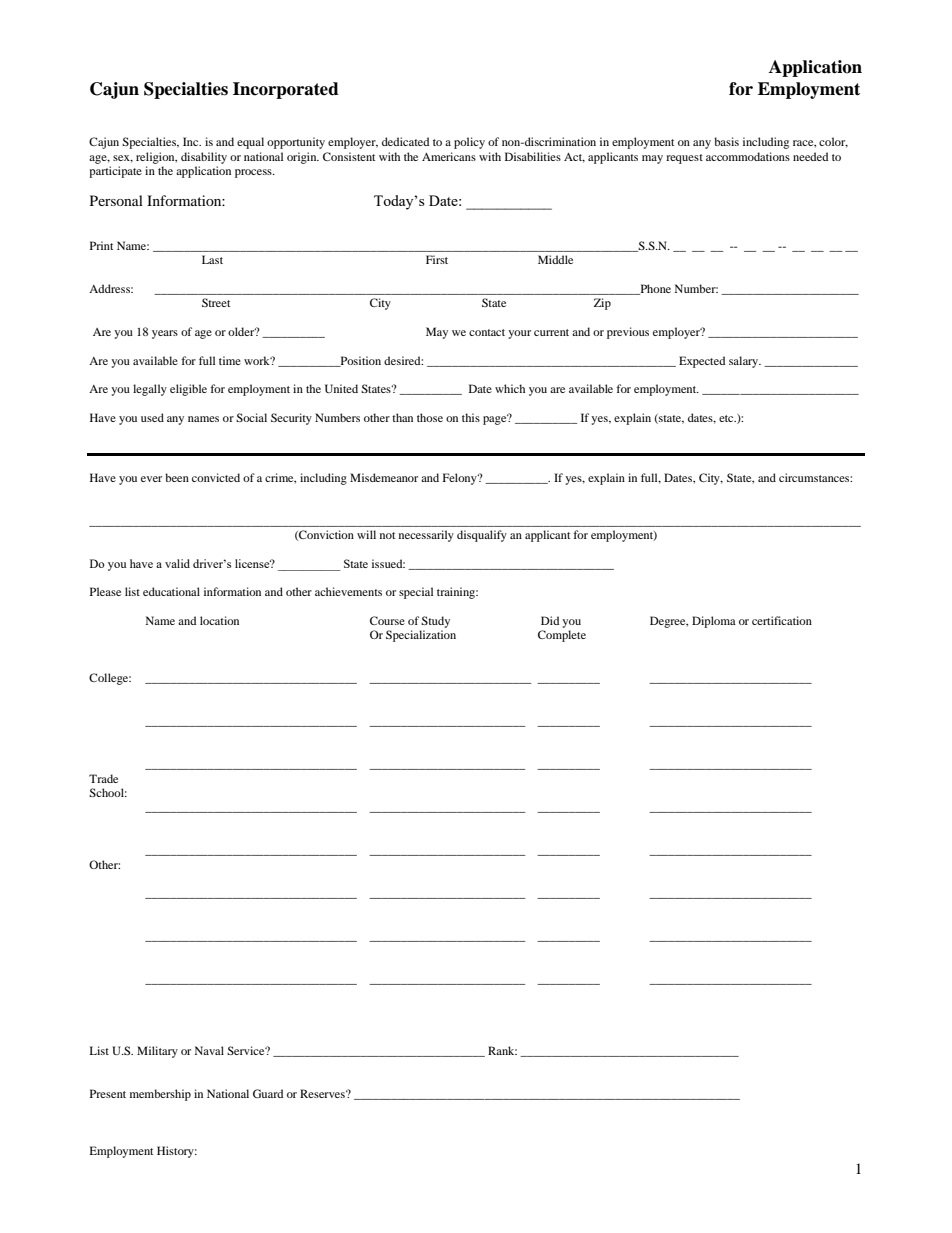  What do you see at coordinates (469, 143) in the document?
I see `policy` at bounding box center [469, 143].
